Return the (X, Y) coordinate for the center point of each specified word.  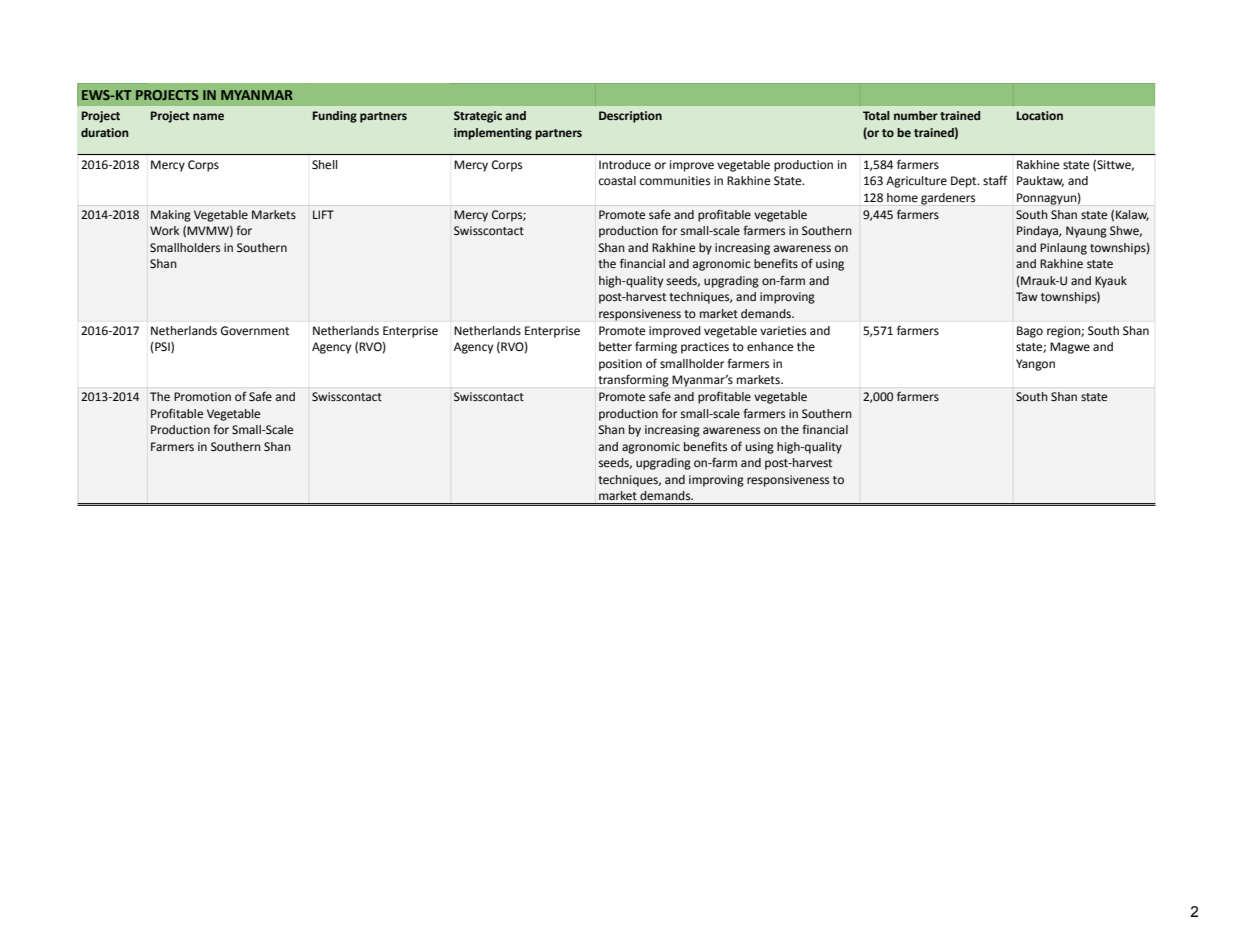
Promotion (202, 397)
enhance (770, 347)
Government (255, 331)
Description (630, 117)
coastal (617, 180)
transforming (633, 381)
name (208, 116)
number (916, 115)
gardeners (948, 199)
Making (171, 216)
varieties (783, 331)
